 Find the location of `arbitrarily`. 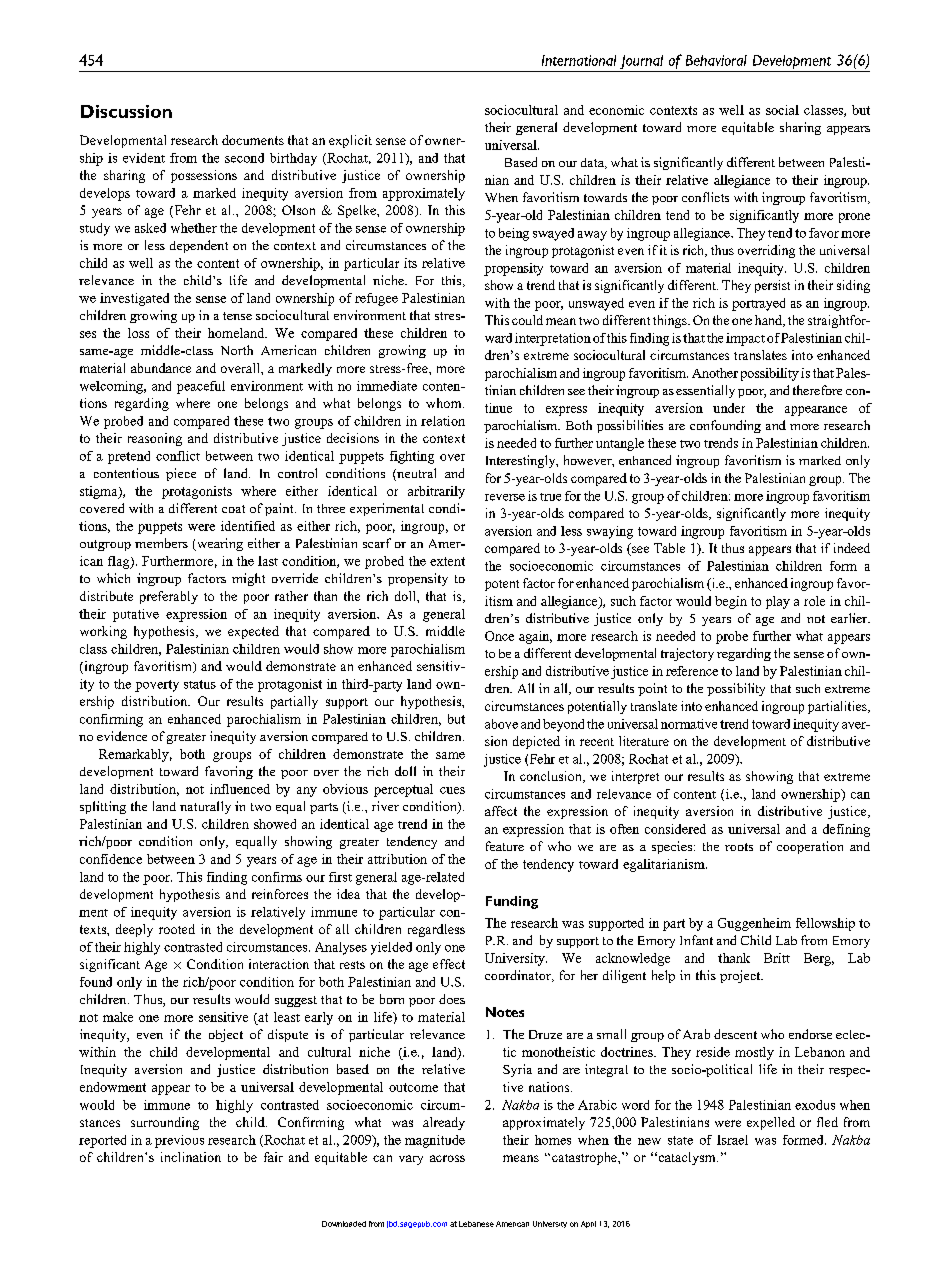

arbitrarily is located at coordinates (436, 492).
